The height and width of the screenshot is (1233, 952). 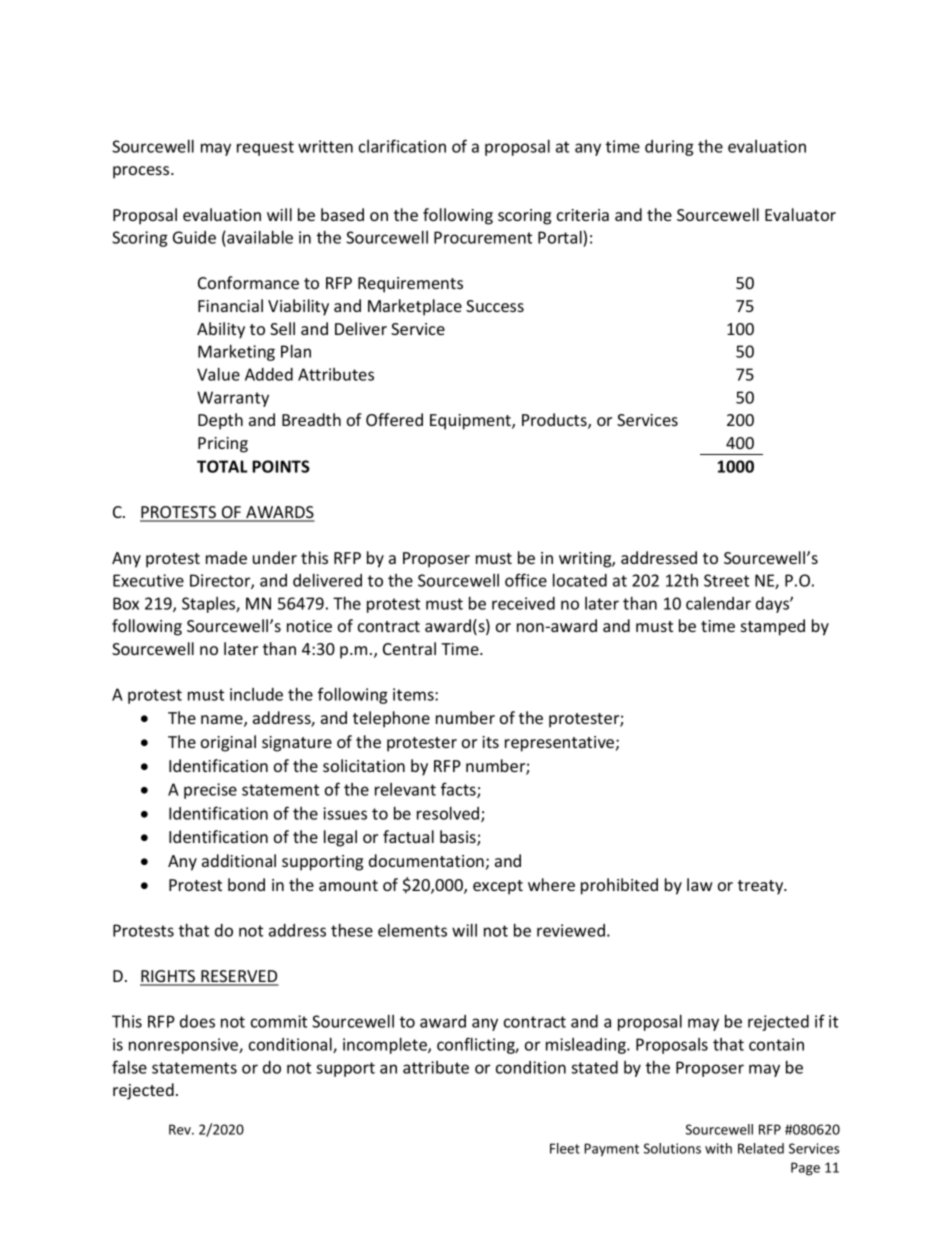 I want to click on during, so click(x=669, y=148).
